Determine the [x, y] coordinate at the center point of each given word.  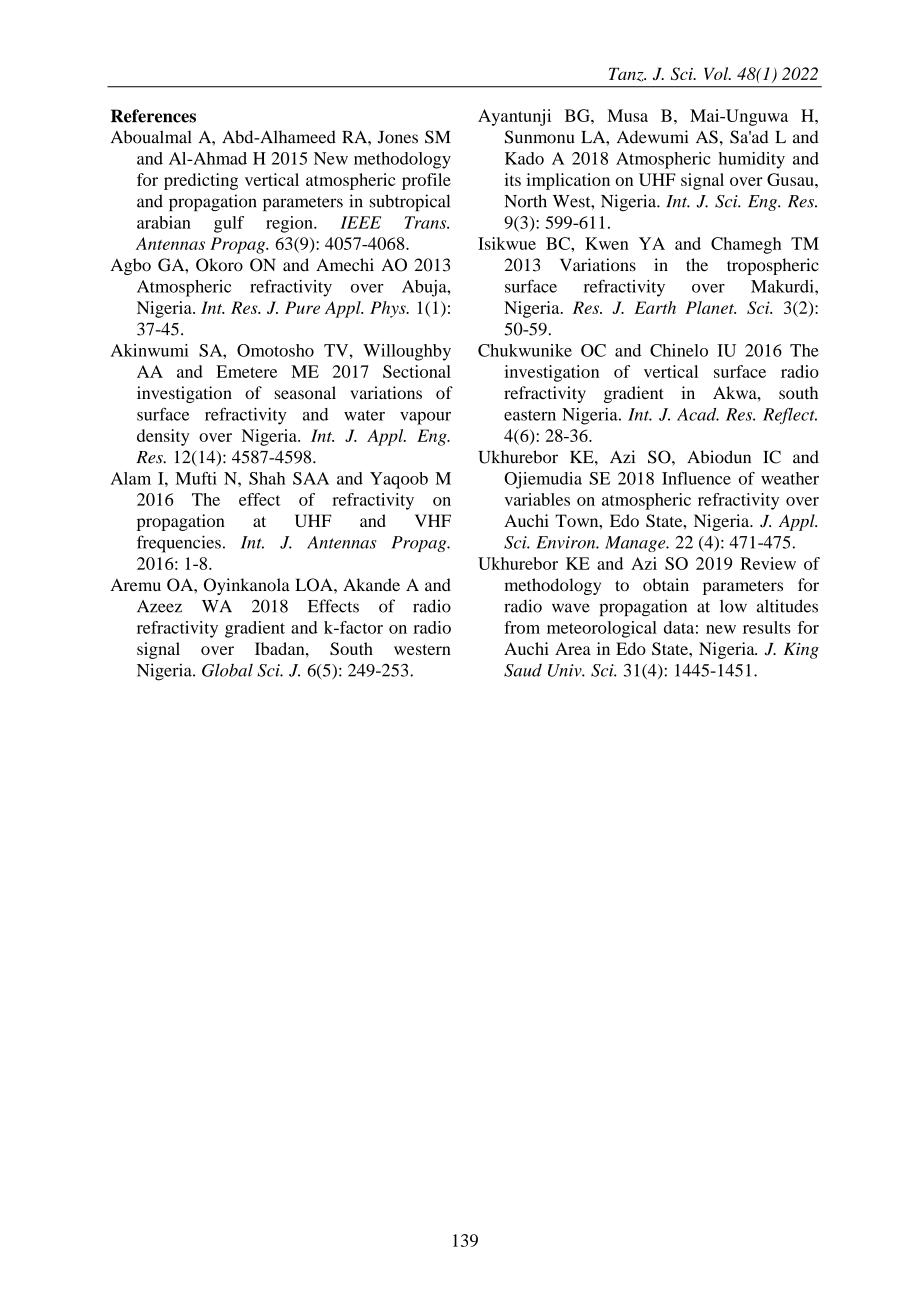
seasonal [305, 392]
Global [227, 670]
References [153, 116]
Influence [696, 478]
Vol [717, 73]
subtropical [410, 202]
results [767, 627]
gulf [229, 224]
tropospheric [773, 266]
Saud [523, 670]
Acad [698, 414]
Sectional [417, 371]
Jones [398, 137]
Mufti [196, 478]
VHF [433, 520]
